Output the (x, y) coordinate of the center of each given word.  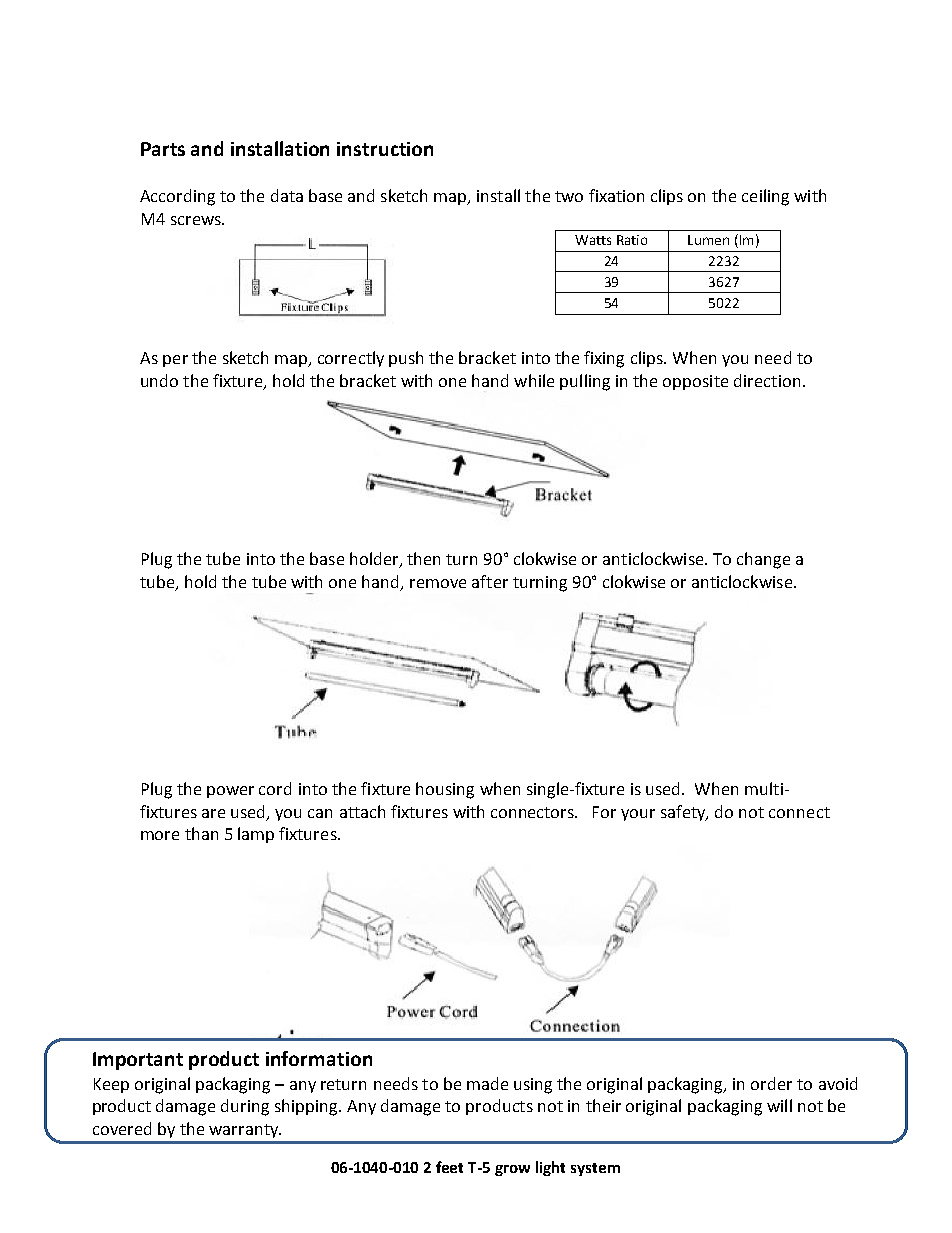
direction (767, 380)
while (534, 380)
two (569, 196)
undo (159, 380)
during (245, 1107)
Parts (163, 149)
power (230, 792)
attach (362, 811)
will (779, 1105)
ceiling (765, 197)
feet (449, 1167)
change (763, 560)
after (490, 581)
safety (684, 813)
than (201, 833)
